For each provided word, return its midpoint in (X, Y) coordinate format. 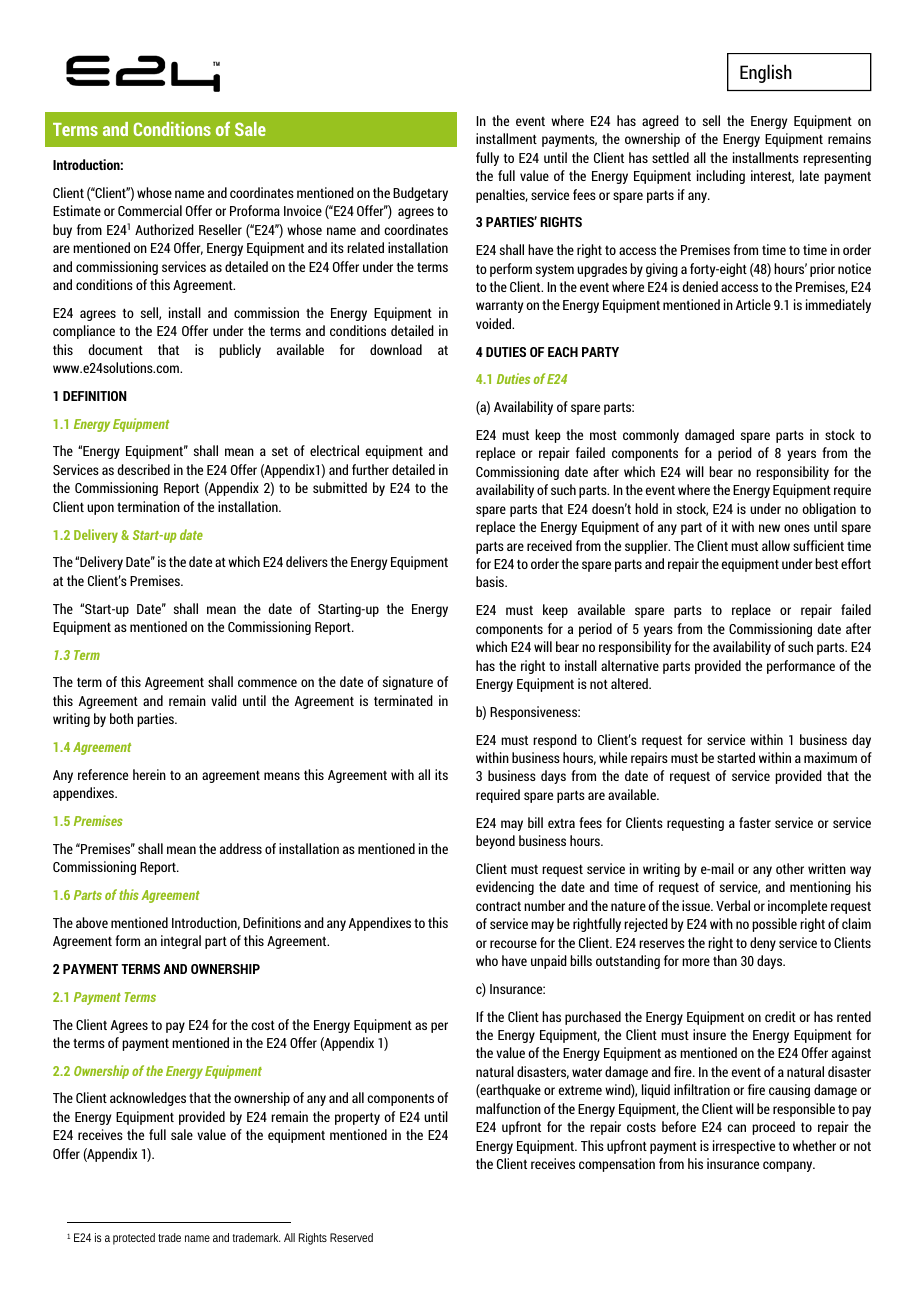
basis (491, 581)
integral (181, 942)
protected (134, 1239)
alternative (630, 665)
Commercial (150, 210)
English (766, 73)
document (115, 349)
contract (498, 906)
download (396, 349)
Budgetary (420, 194)
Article (753, 304)
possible (774, 925)
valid (224, 700)
